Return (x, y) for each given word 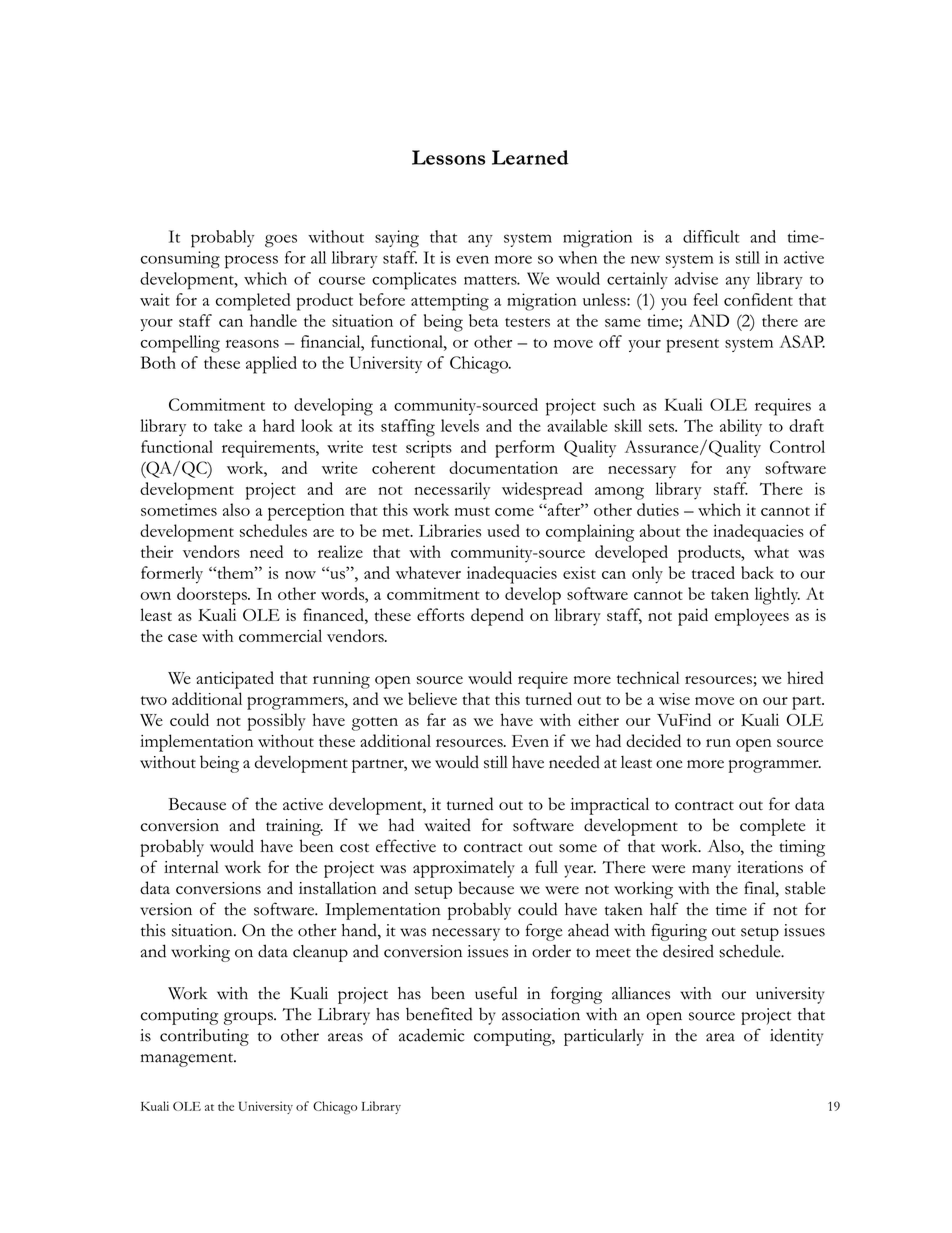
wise (674, 699)
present (692, 346)
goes (281, 241)
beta (483, 320)
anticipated (235, 680)
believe (432, 698)
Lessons (448, 157)
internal (191, 867)
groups (249, 1018)
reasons (252, 344)
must (472, 511)
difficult (711, 236)
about (660, 530)
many (711, 871)
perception (306, 512)
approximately (464, 869)
